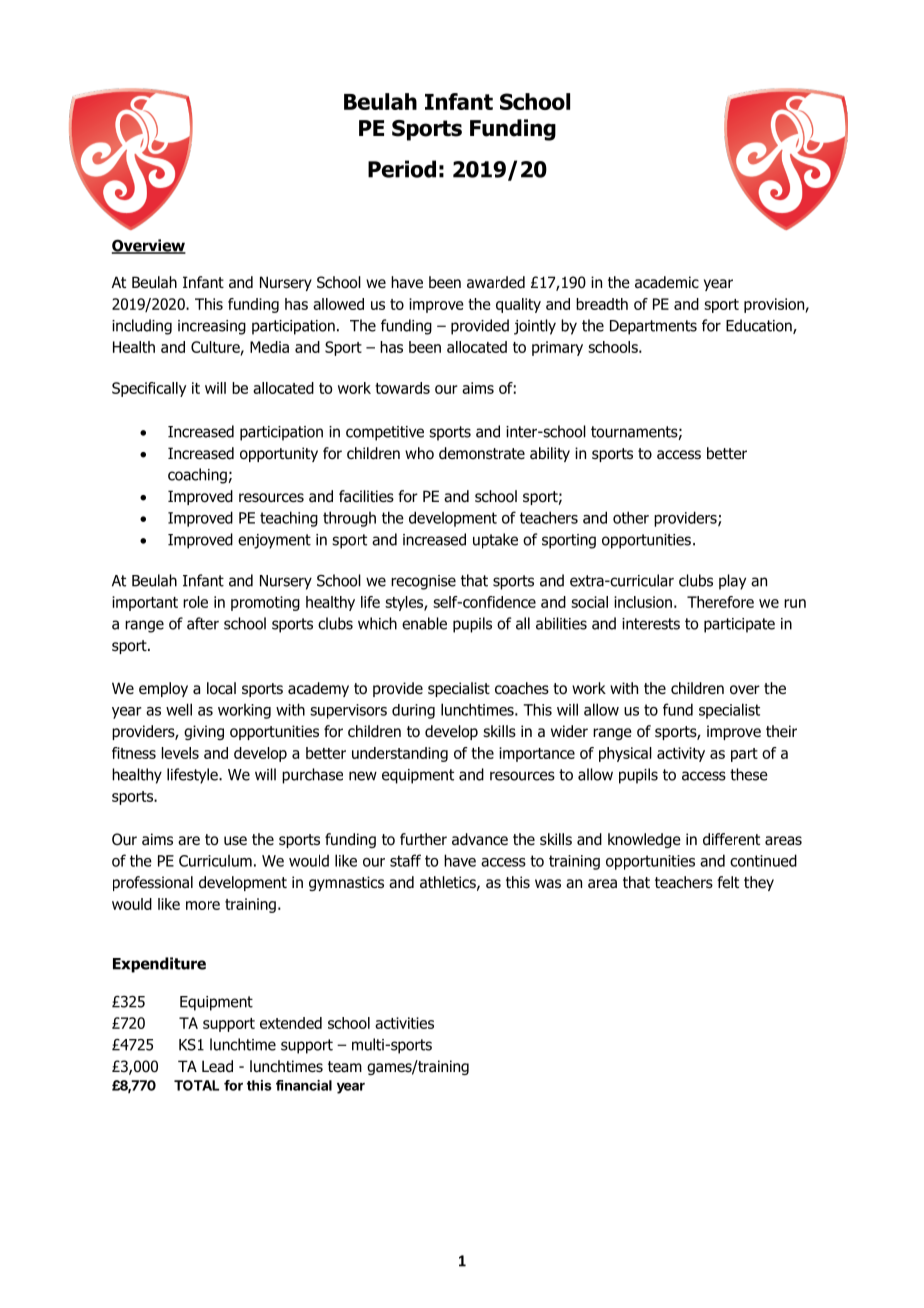 Image resolution: width=924 pixels, height=1308 pixels. What do you see at coordinates (424, 623) in the screenshot?
I see `enable` at bounding box center [424, 623].
